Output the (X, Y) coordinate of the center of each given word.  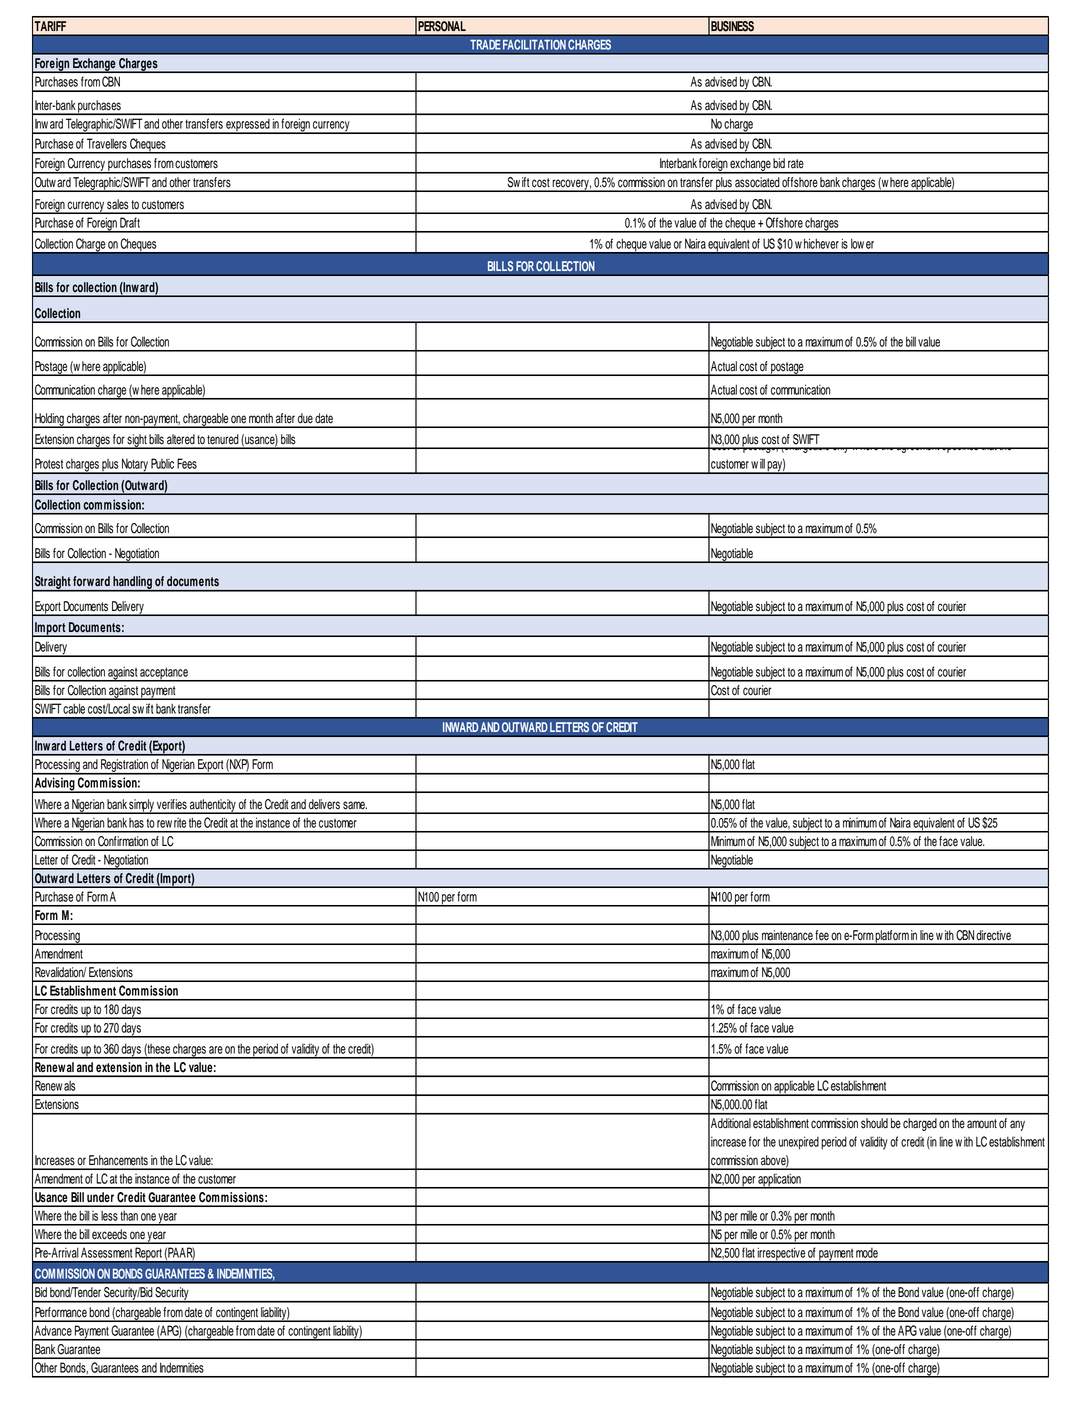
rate (796, 163)
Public (162, 463)
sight (137, 441)
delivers (324, 804)
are (216, 1050)
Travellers (107, 143)
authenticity (213, 806)
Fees (187, 463)
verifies (172, 804)
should (874, 1123)
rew (164, 824)
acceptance (164, 674)
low (857, 244)
